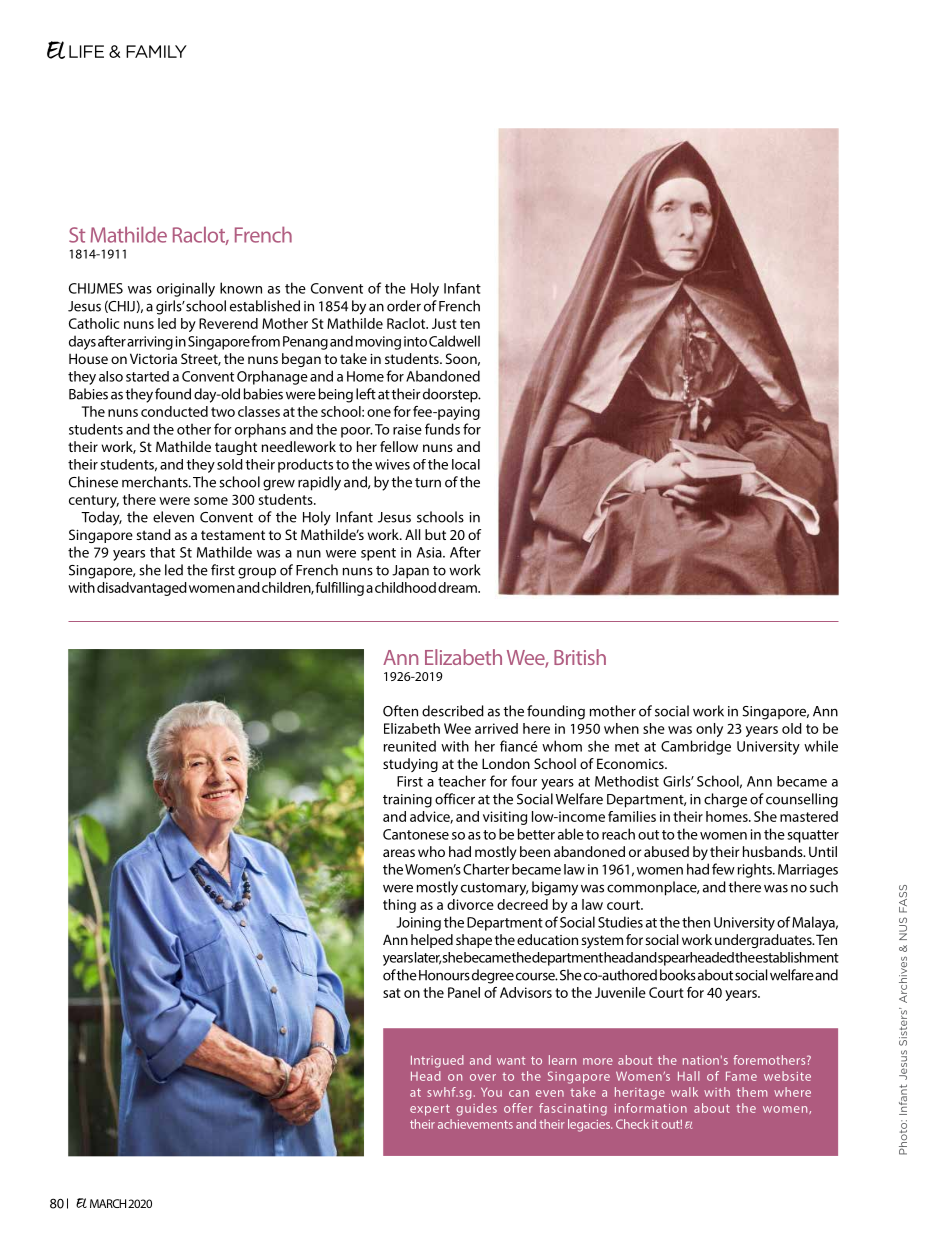 The width and height of the document is (952, 1247). I want to click on Caldwell, so click(454, 341).
